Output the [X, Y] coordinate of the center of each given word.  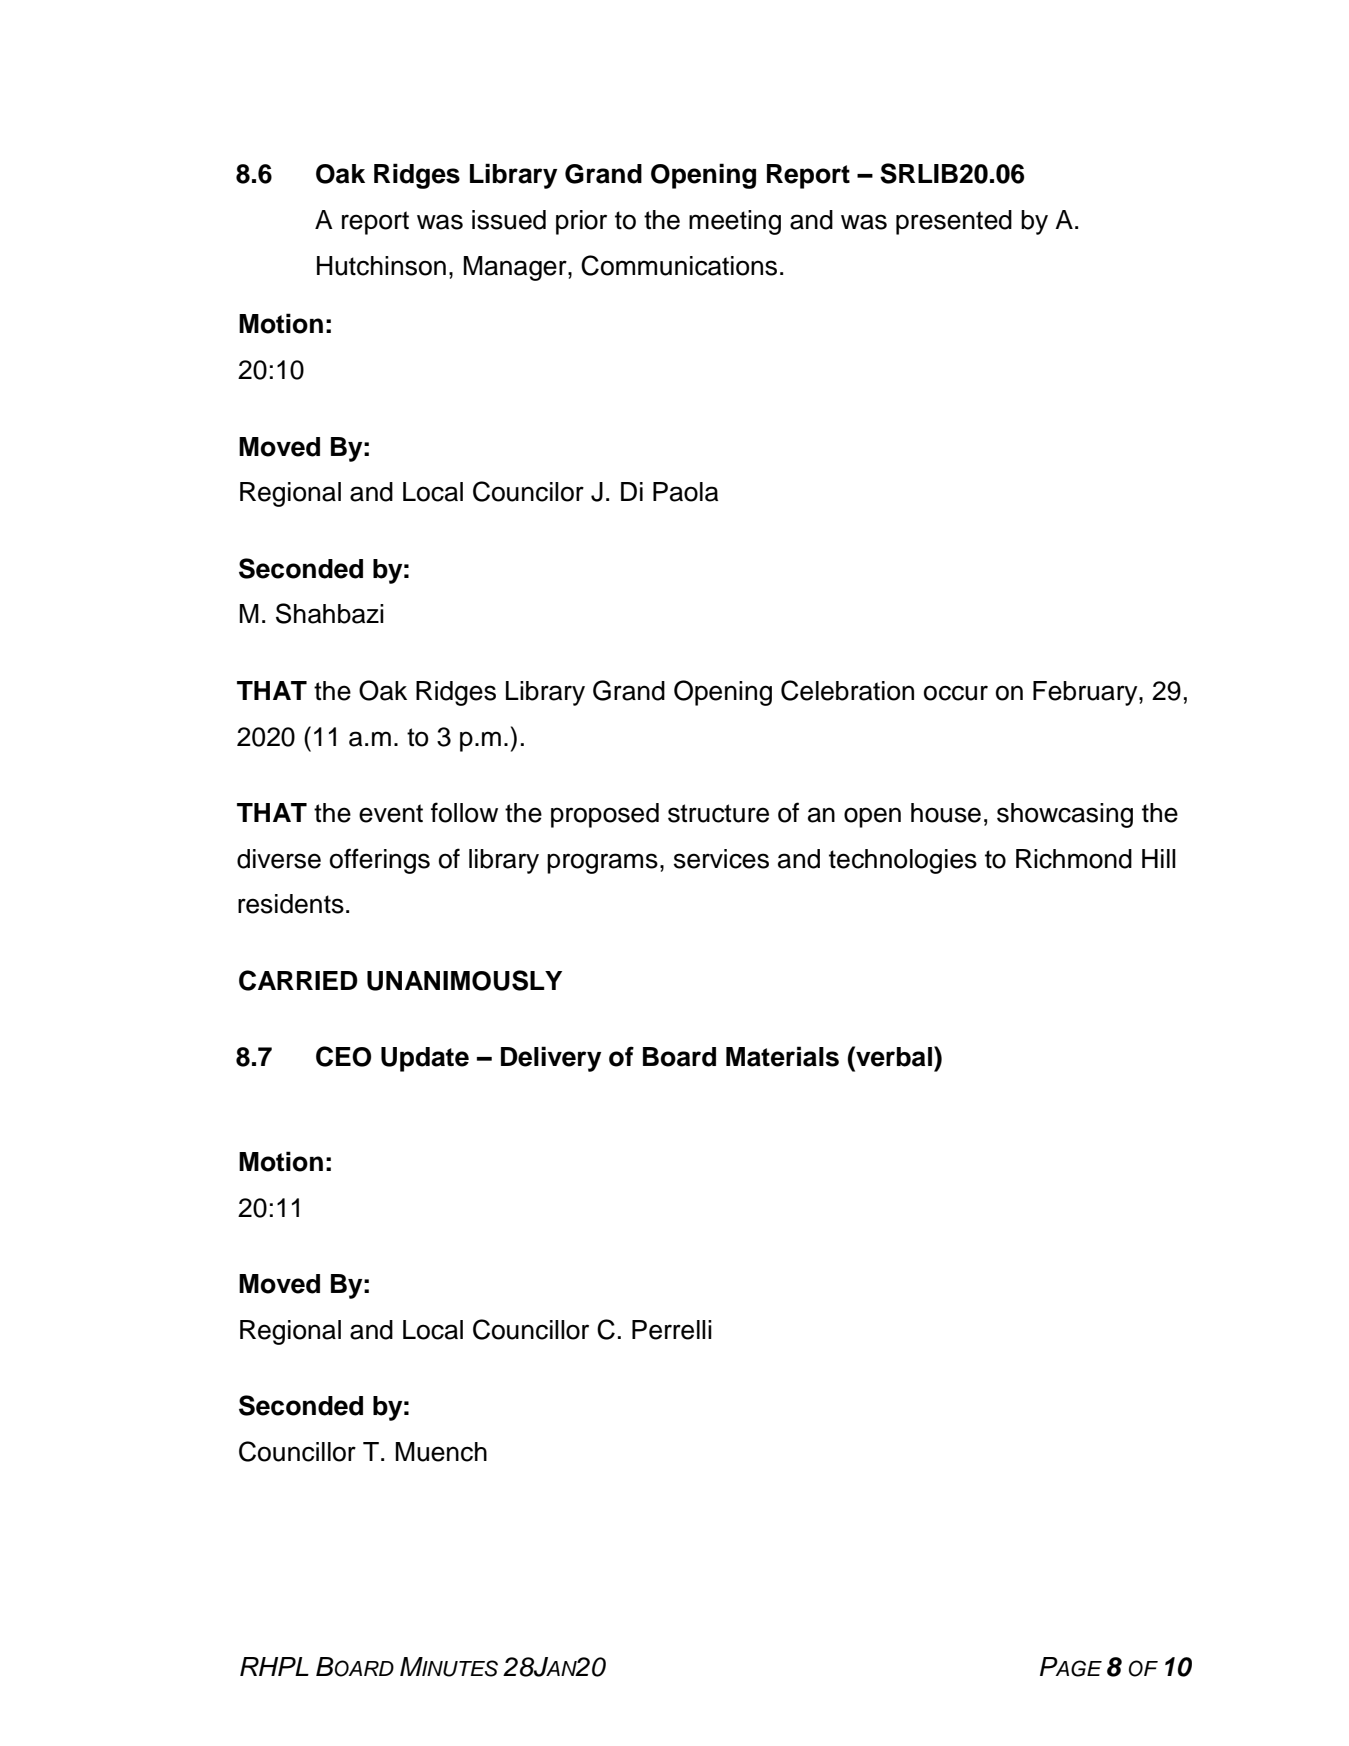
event [391, 813]
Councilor [528, 491]
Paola [685, 492]
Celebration [847, 690]
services [721, 859]
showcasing [1065, 815]
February [1086, 693]
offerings [380, 861]
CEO [343, 1056]
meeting [735, 222]
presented [954, 222]
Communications [679, 265]
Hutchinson [381, 266]
